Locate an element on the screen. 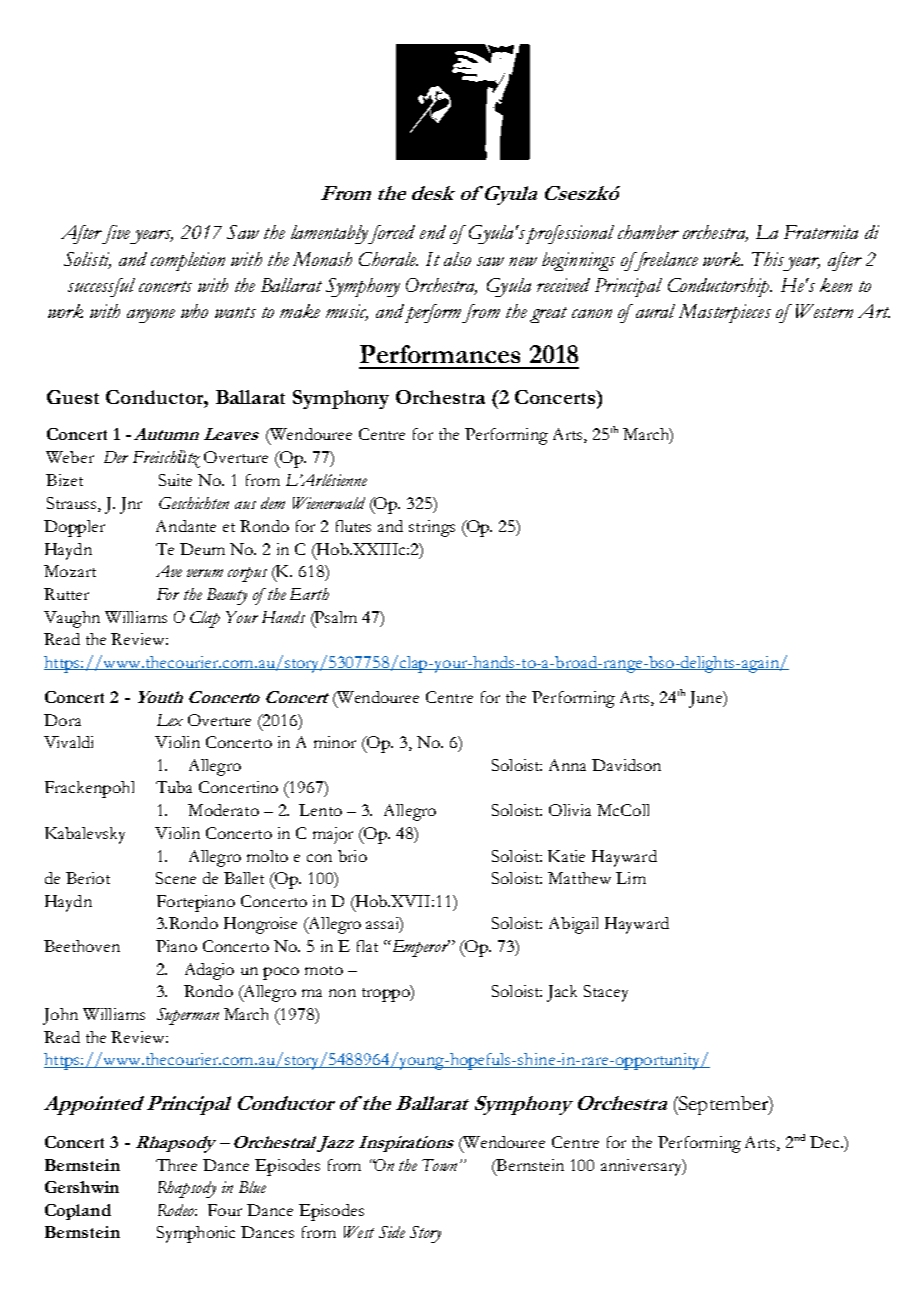  Emperor is located at coordinates (419, 948).
